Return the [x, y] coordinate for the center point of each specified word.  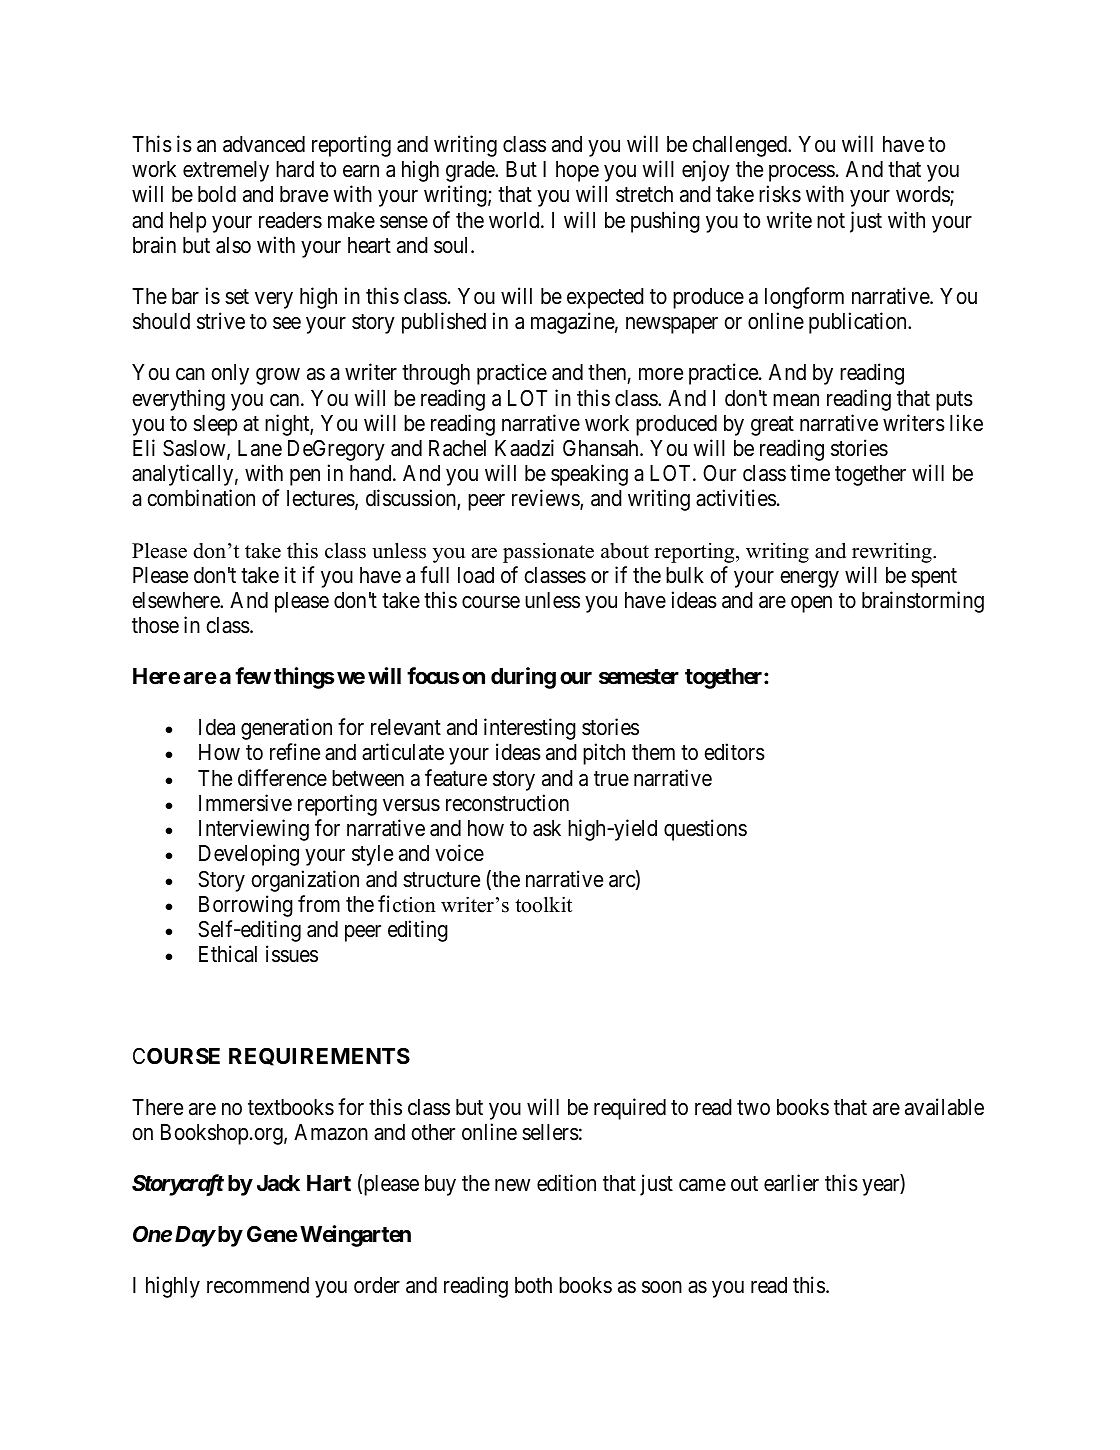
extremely [226, 171]
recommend [258, 1285]
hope [577, 171]
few [253, 676]
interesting [530, 729]
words [923, 196]
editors [734, 752]
